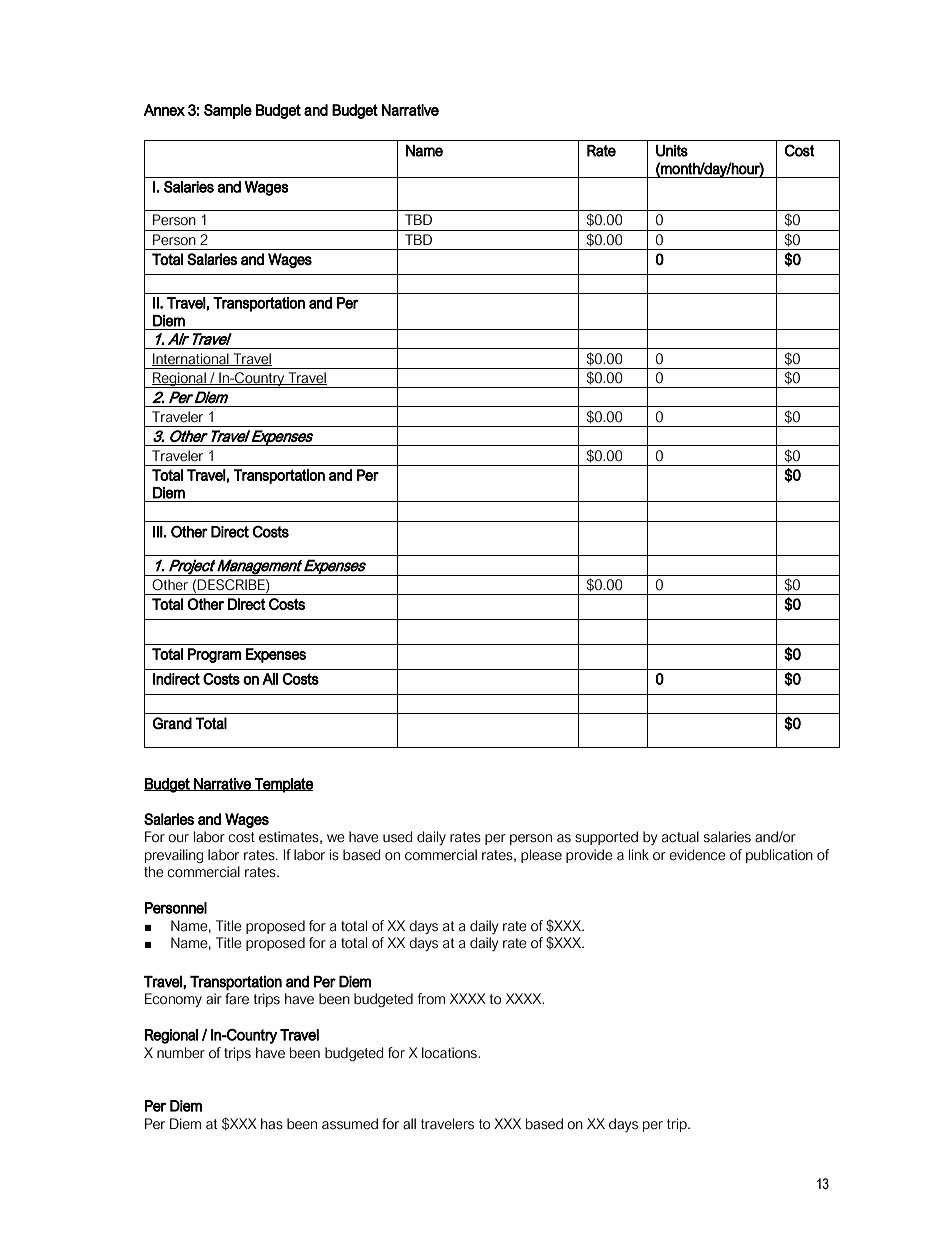 Image resolution: width=952 pixels, height=1233 pixels. I want to click on Units, so click(672, 151).
